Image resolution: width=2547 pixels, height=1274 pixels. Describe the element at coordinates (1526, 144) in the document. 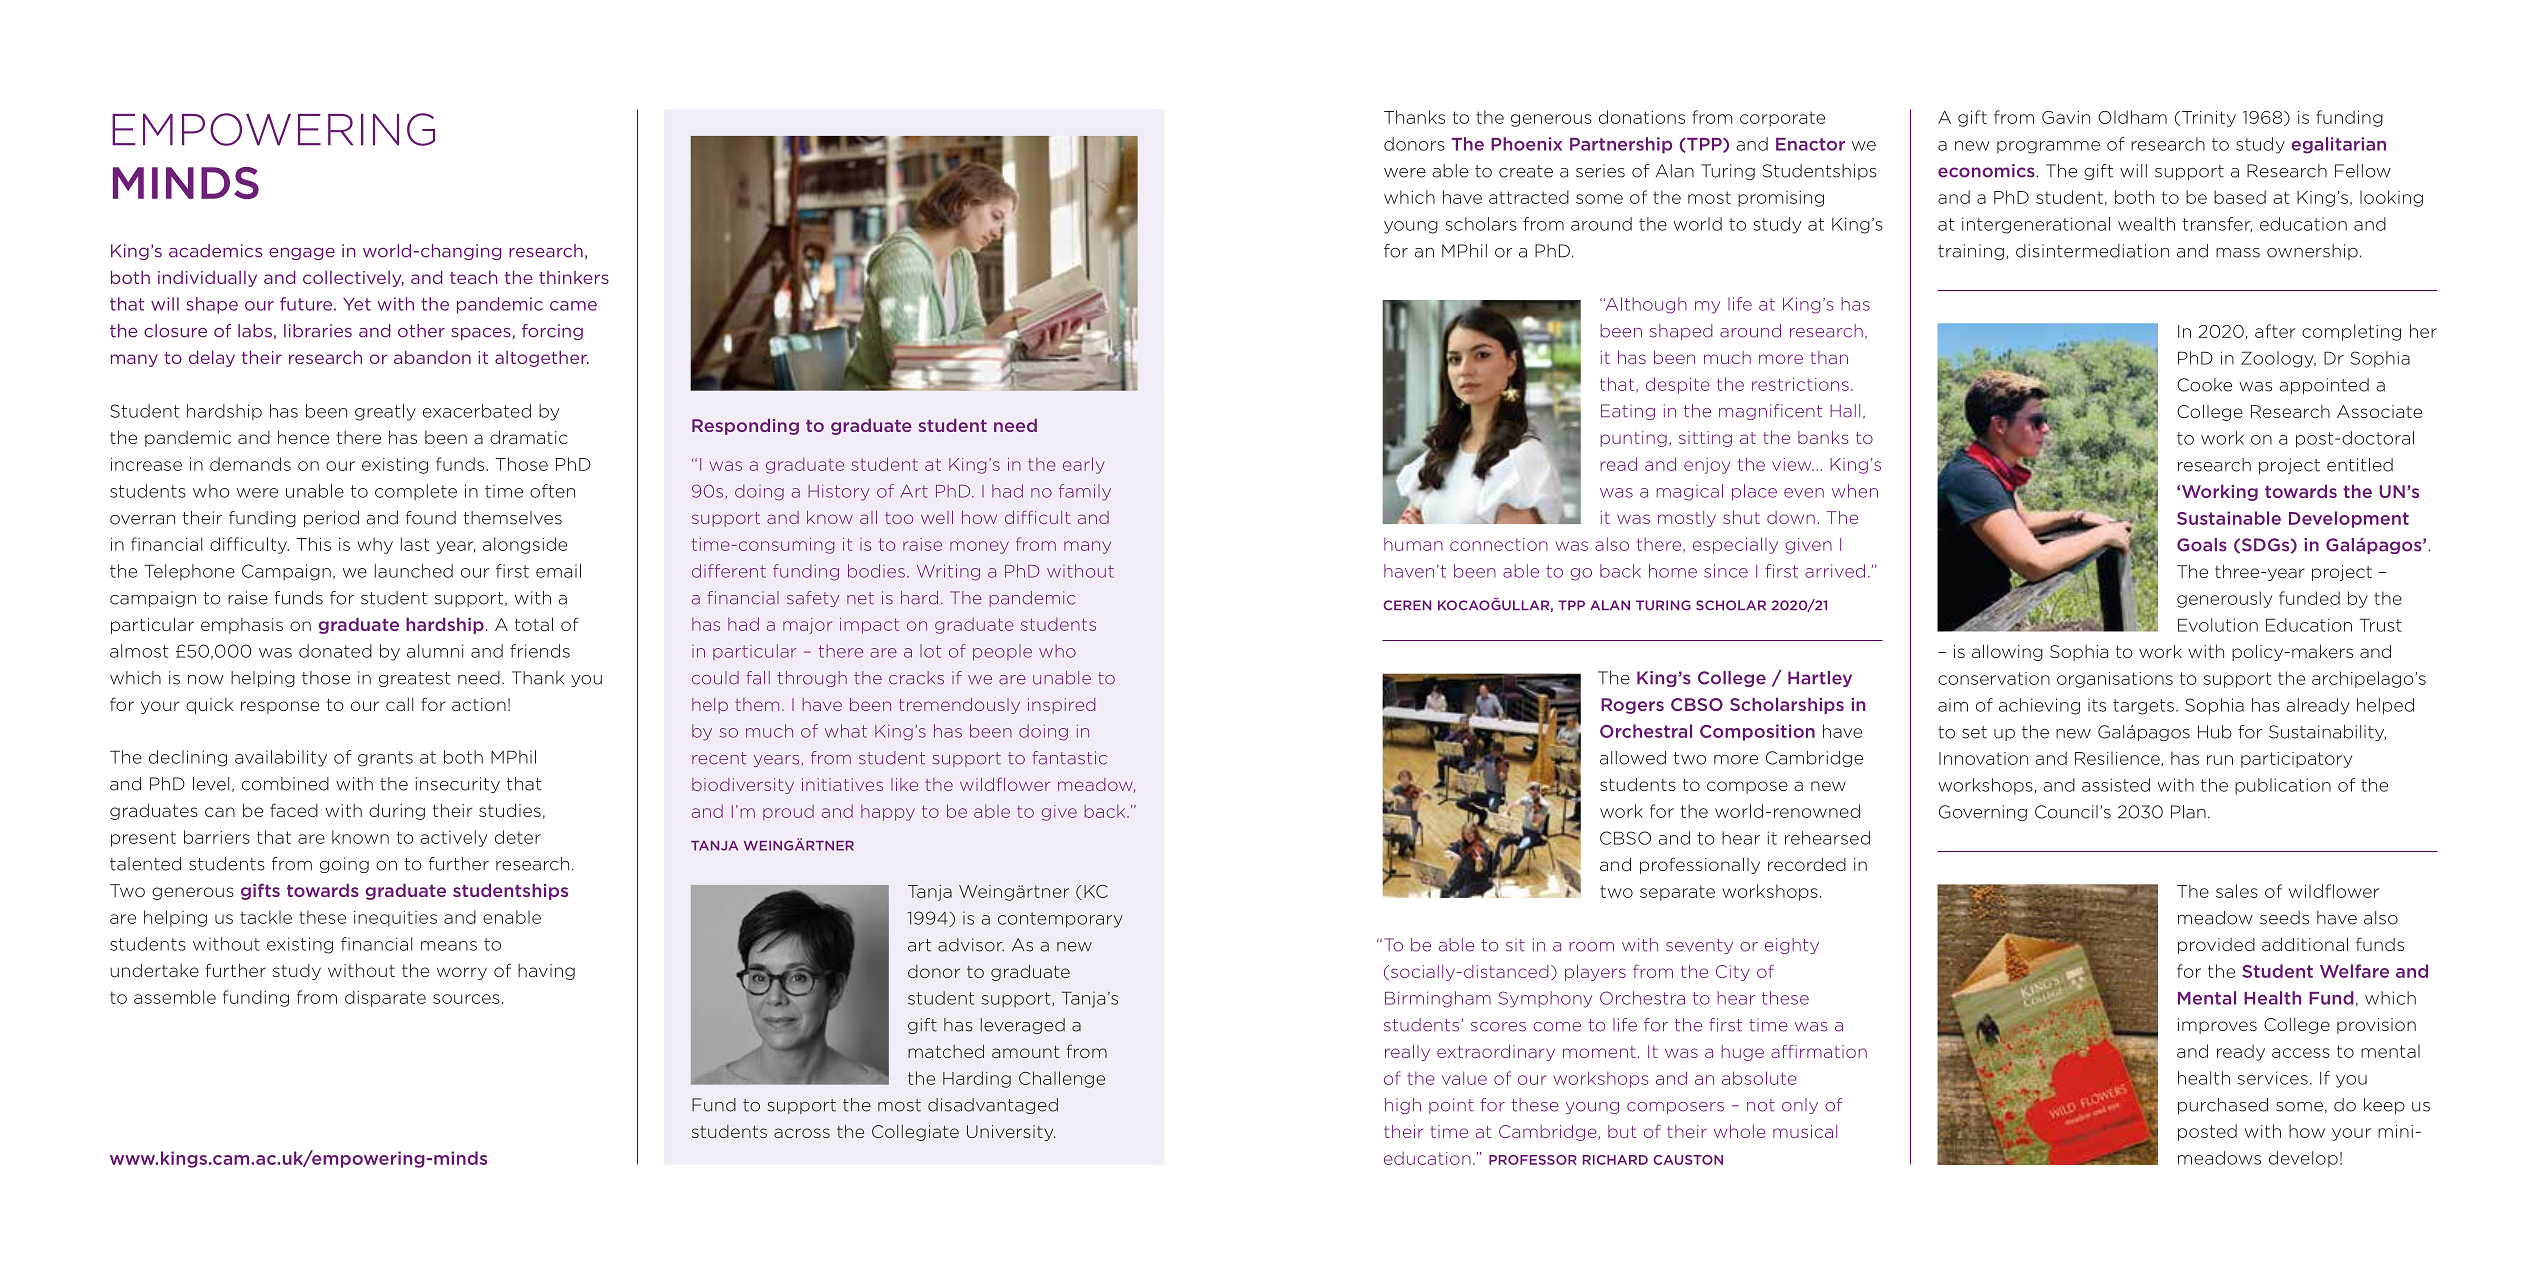

I see `Phoenix` at that location.
